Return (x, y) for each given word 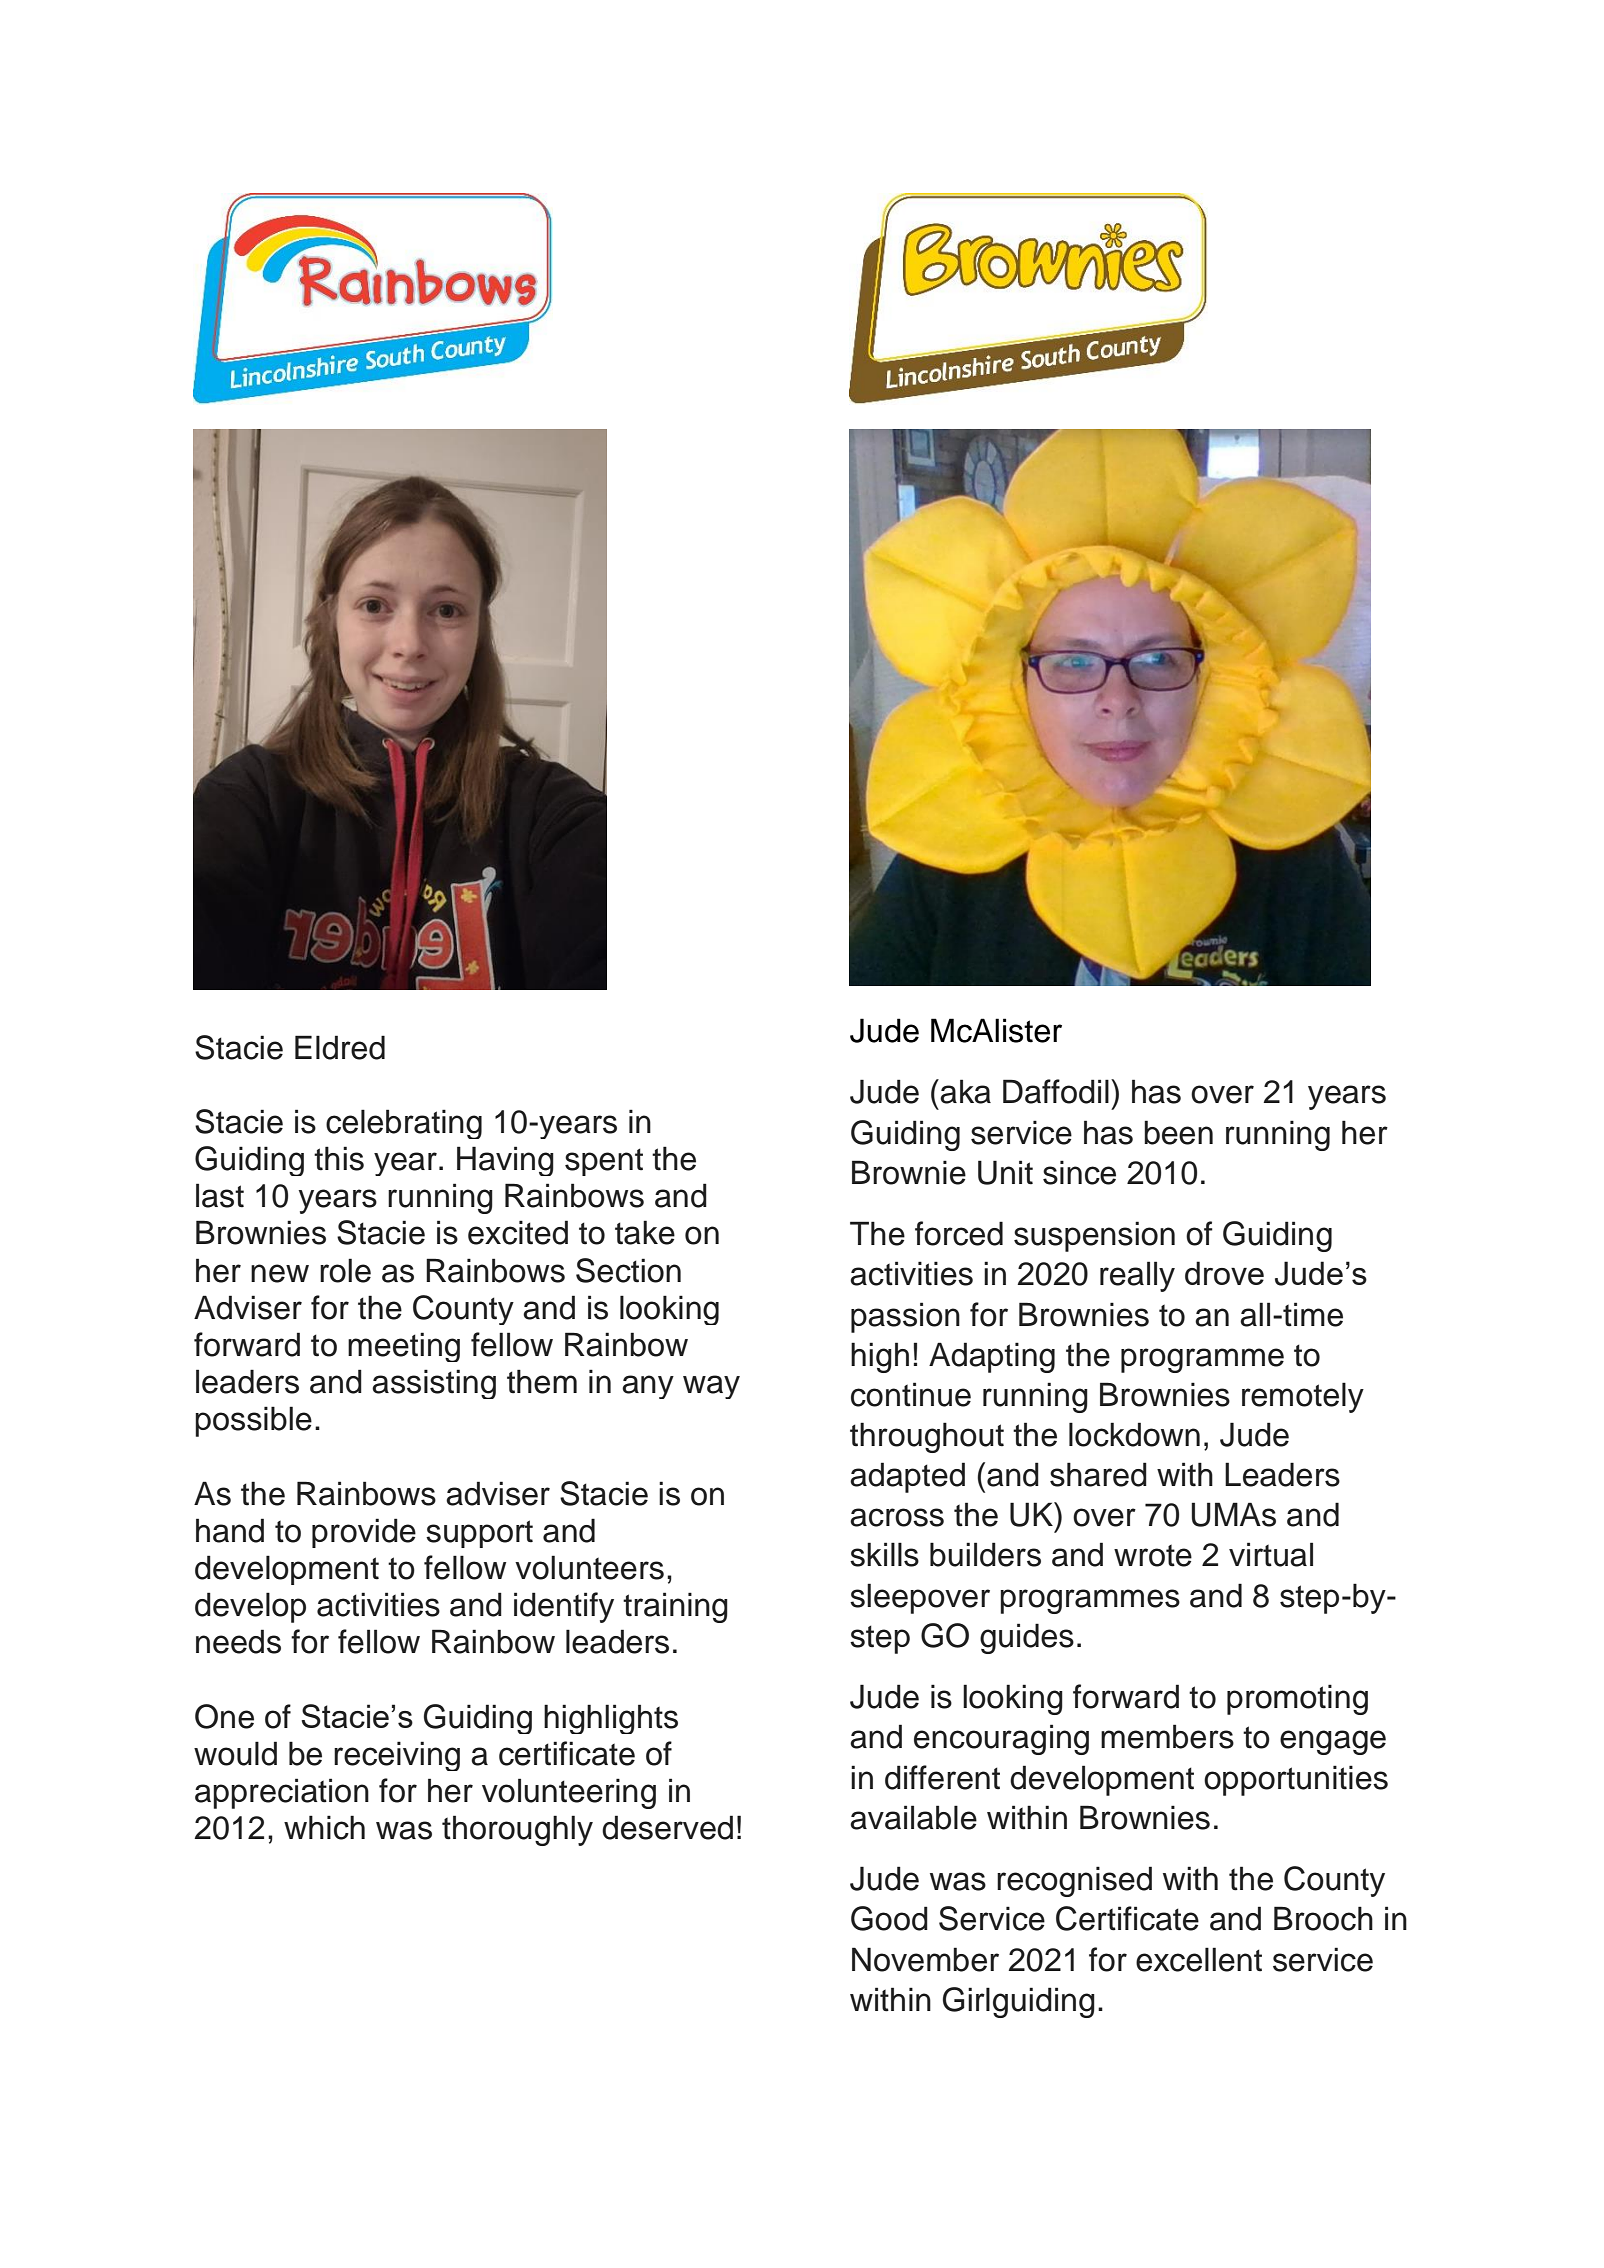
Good (889, 1918)
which (324, 1827)
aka (965, 1091)
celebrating (404, 1124)
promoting (1297, 1699)
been (1178, 1132)
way (711, 1387)
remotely (1303, 1397)
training (675, 1607)
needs (238, 1641)
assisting (434, 1384)
